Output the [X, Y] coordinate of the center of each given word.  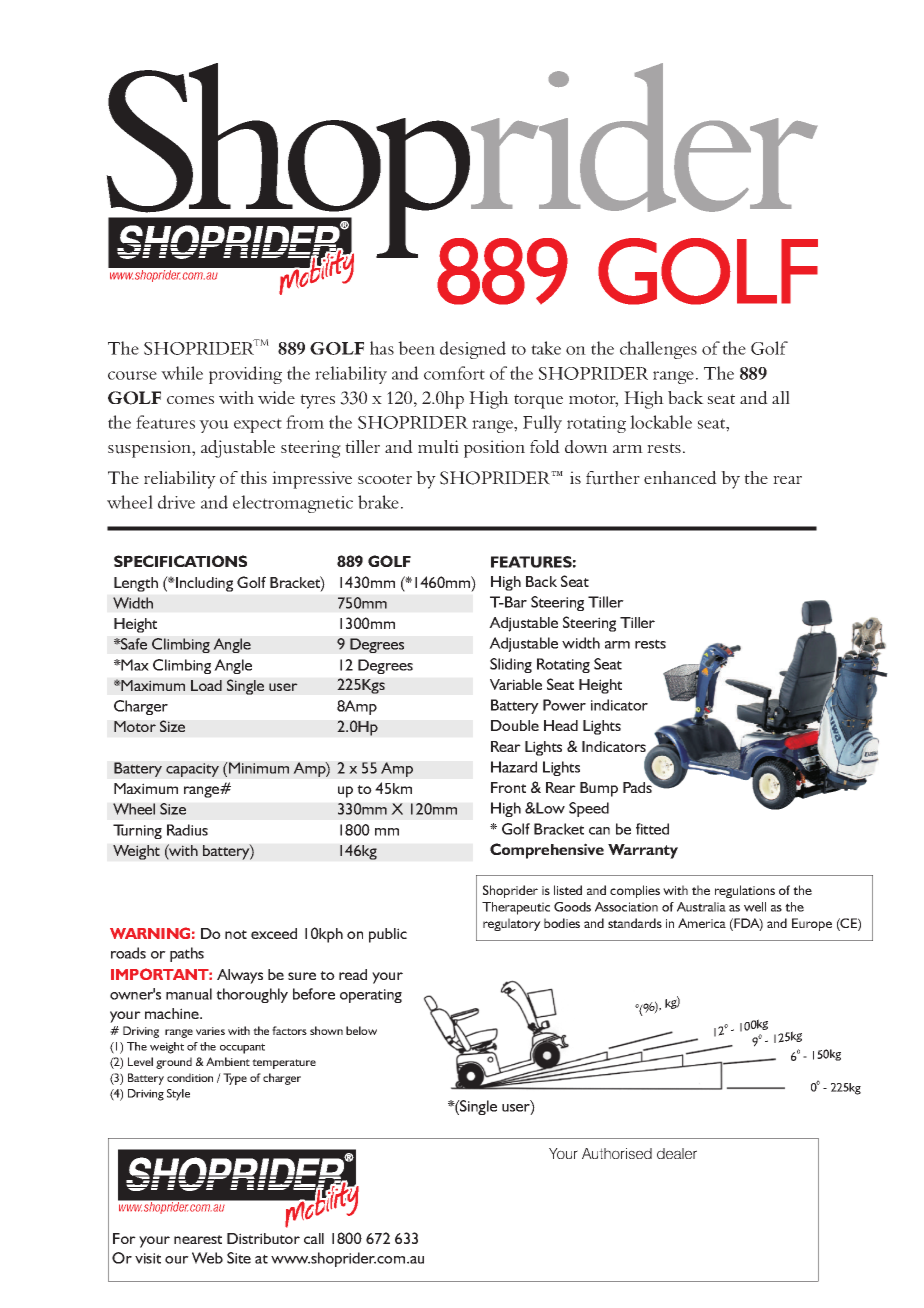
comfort [454, 373]
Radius [187, 830]
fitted [652, 829]
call [314, 1238]
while [182, 373]
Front [508, 787]
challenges [658, 350]
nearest [198, 1239]
